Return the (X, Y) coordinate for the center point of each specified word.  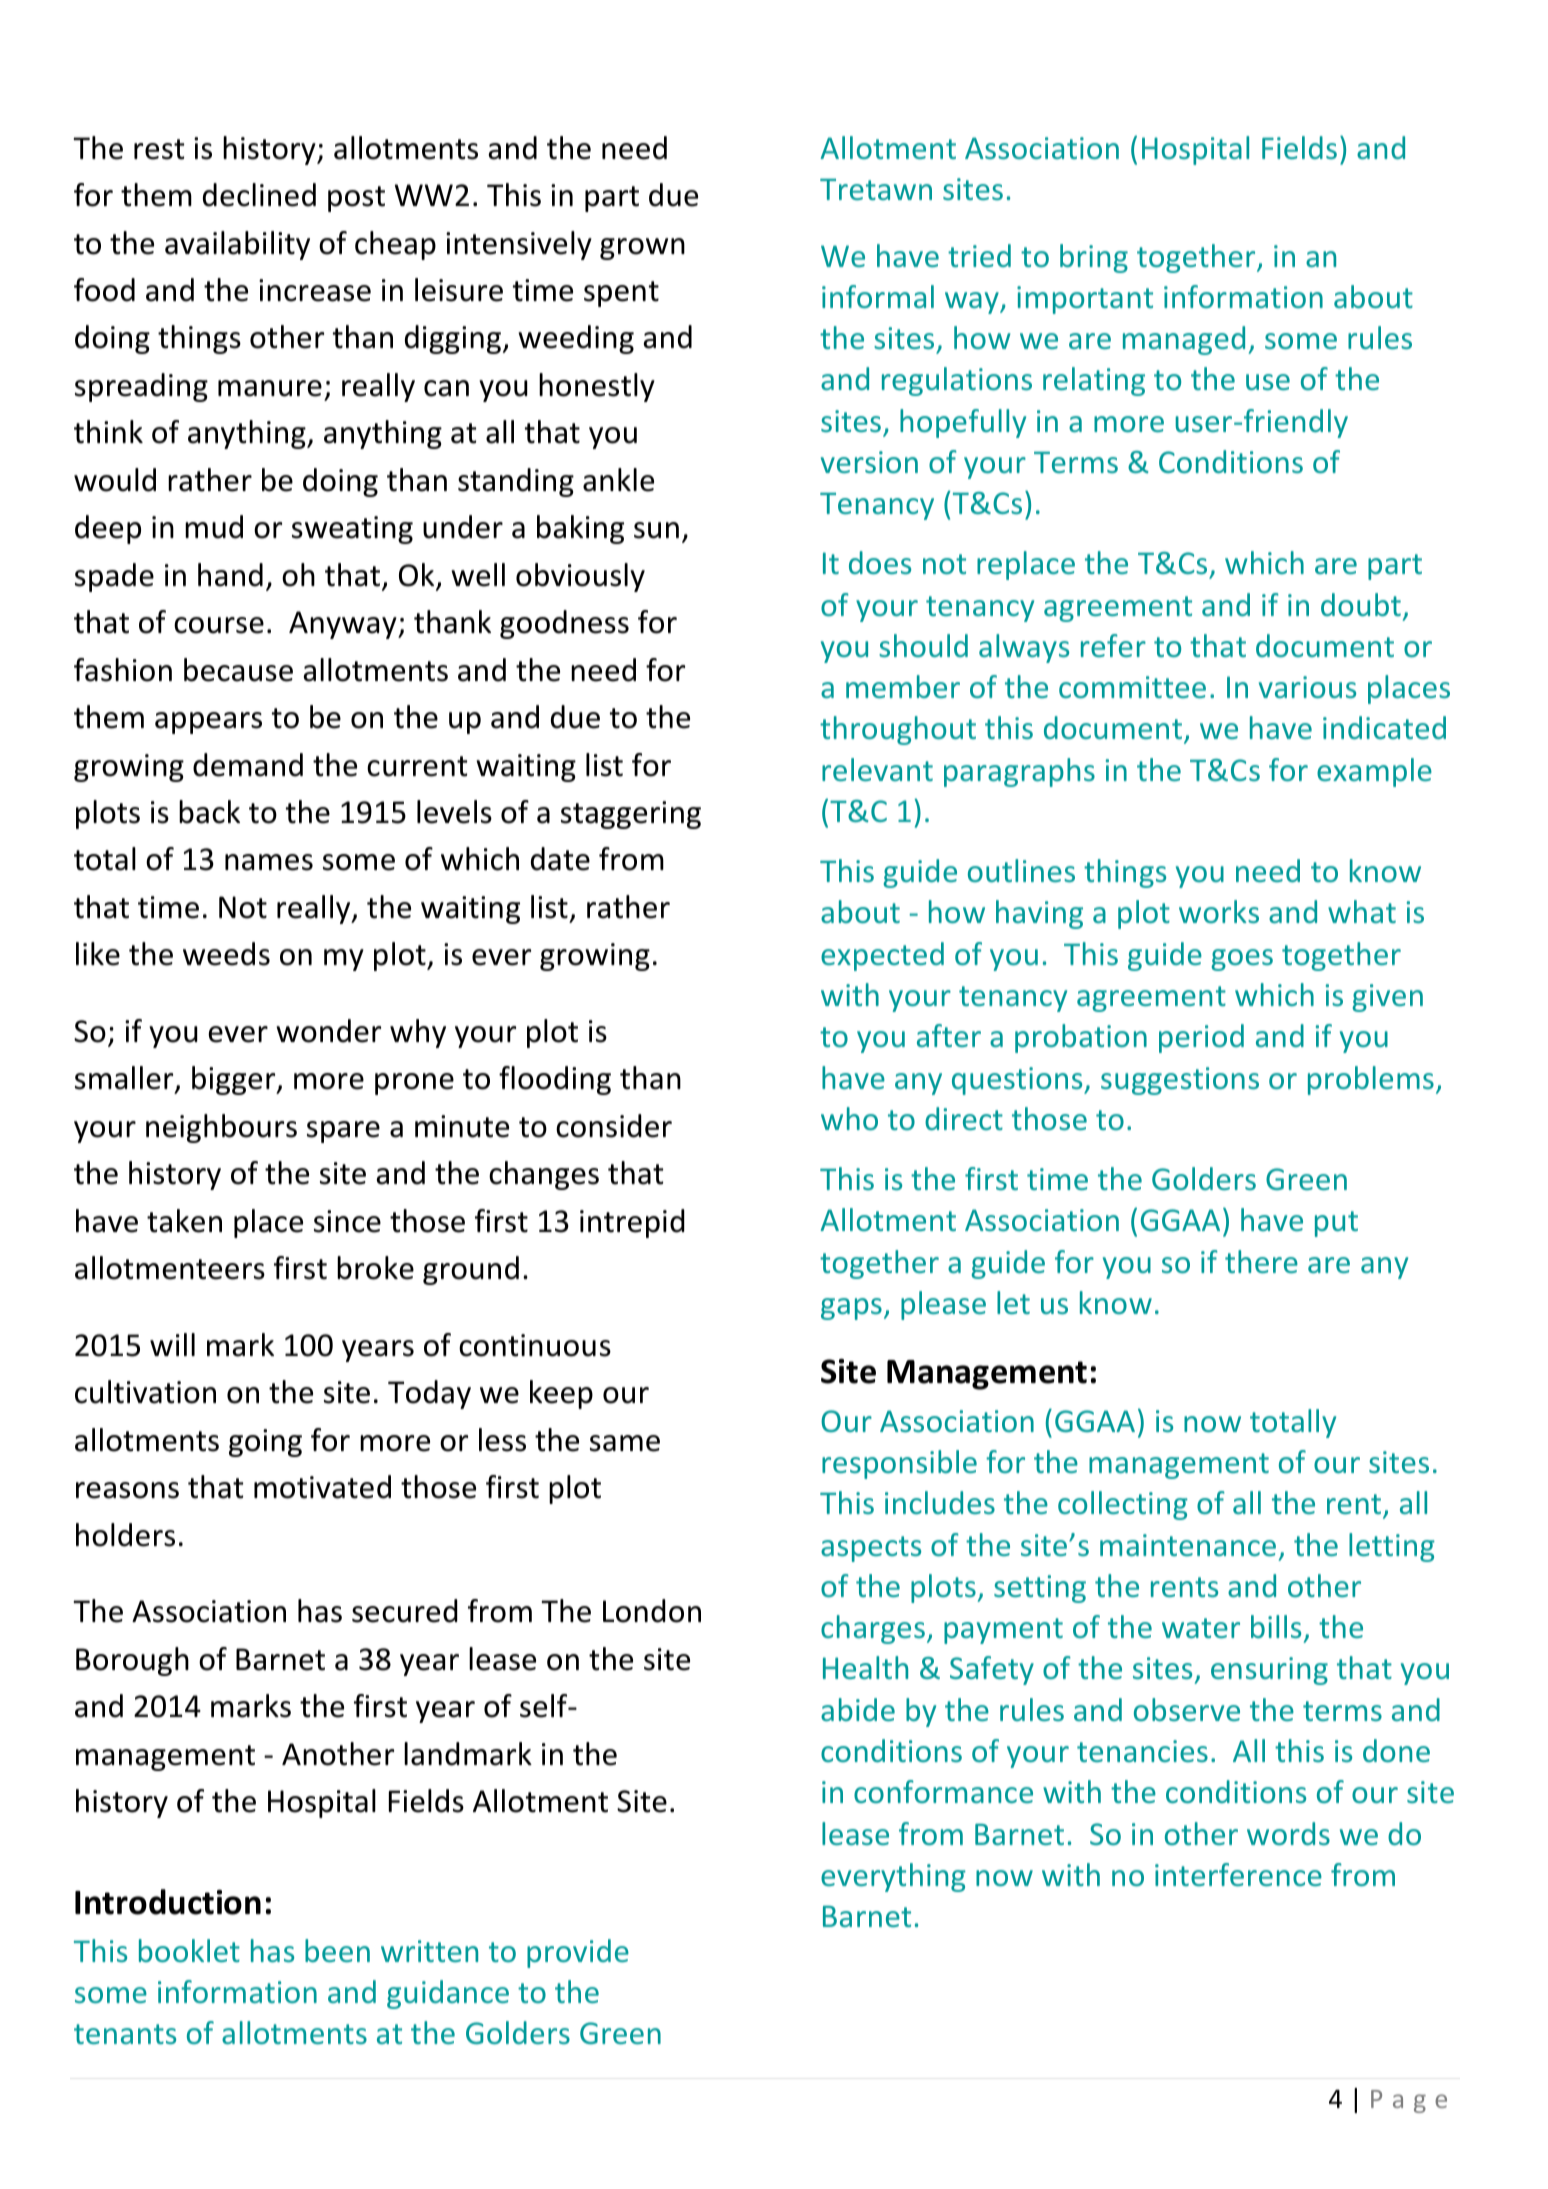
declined (259, 195)
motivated (322, 1487)
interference (1238, 1874)
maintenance (1188, 1545)
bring (1094, 258)
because (238, 670)
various (1307, 687)
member (903, 686)
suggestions (1180, 1081)
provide (578, 1953)
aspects (871, 1549)
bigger (235, 1080)
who (849, 1118)
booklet (189, 1950)
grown (642, 249)
